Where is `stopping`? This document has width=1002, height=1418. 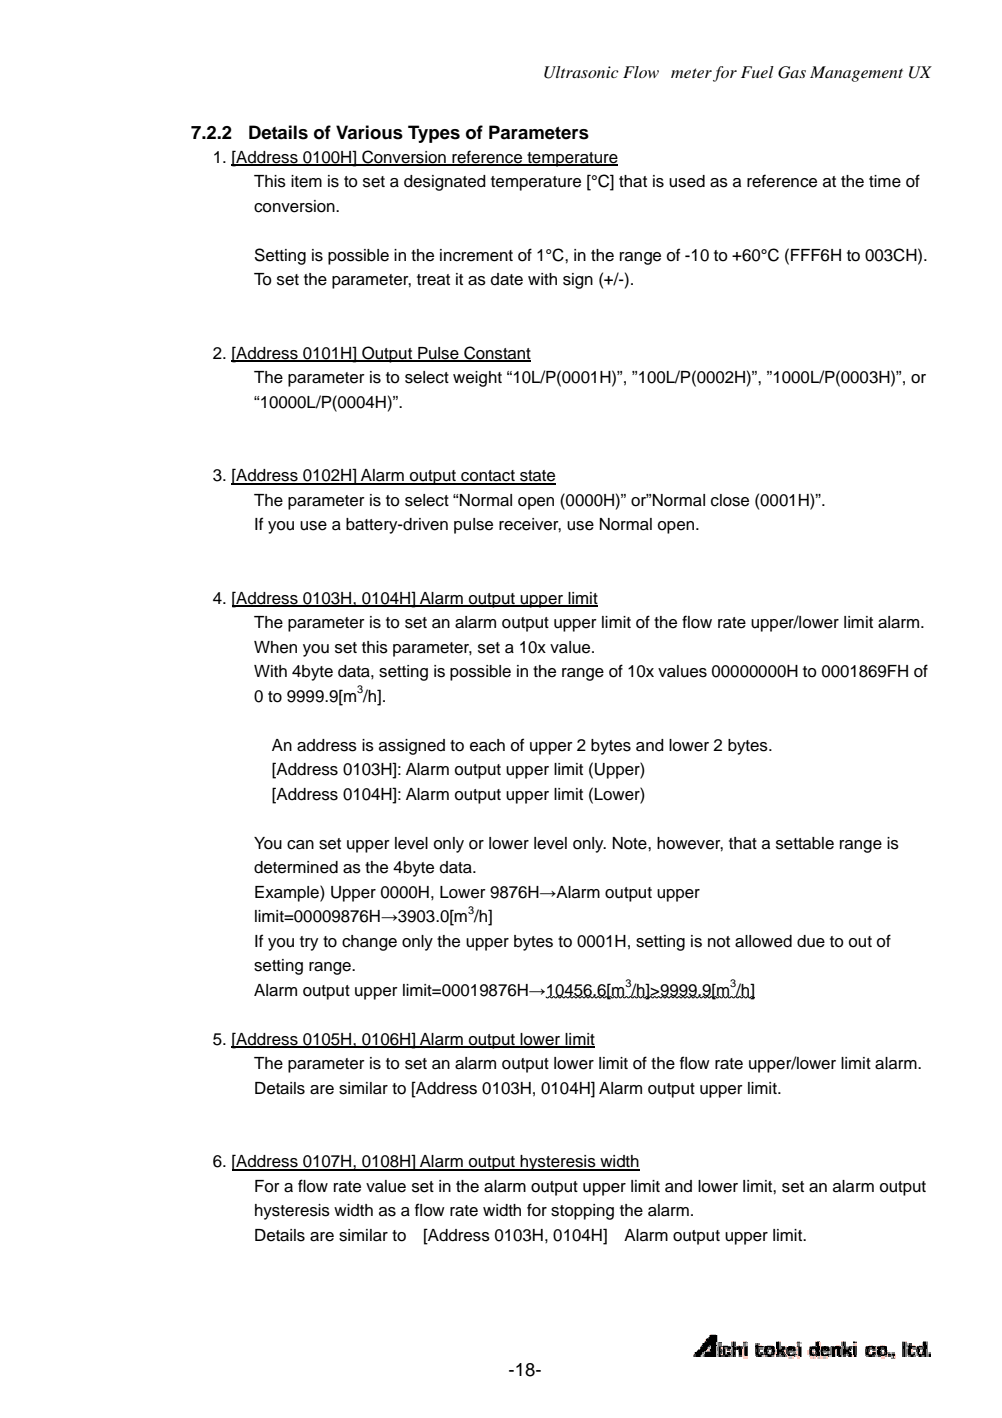 stopping is located at coordinates (582, 1212).
